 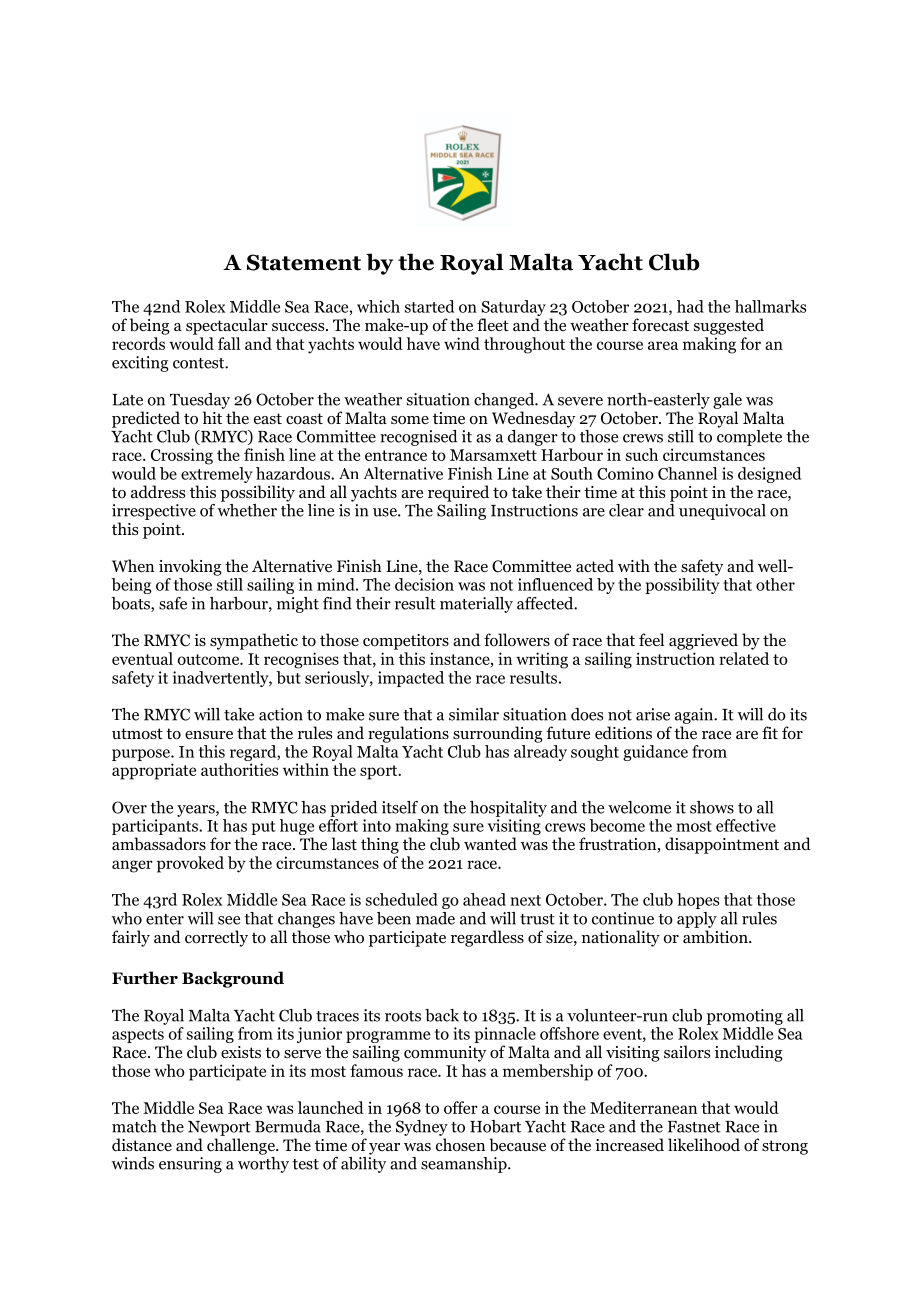 What do you see at coordinates (460, 1145) in the page?
I see `chosen` at bounding box center [460, 1145].
